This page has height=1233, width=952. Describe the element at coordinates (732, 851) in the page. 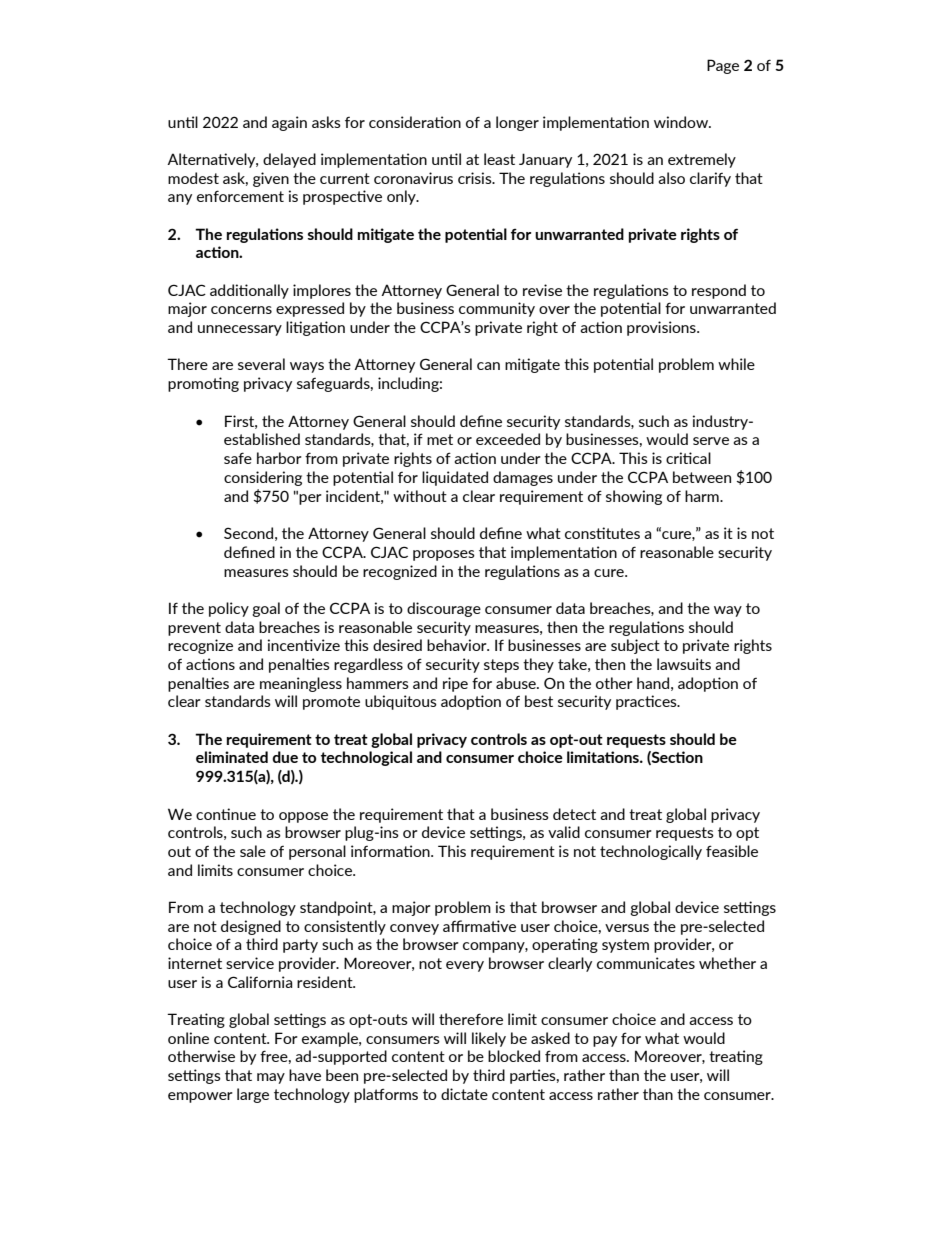

I see `feasible` at that location.
